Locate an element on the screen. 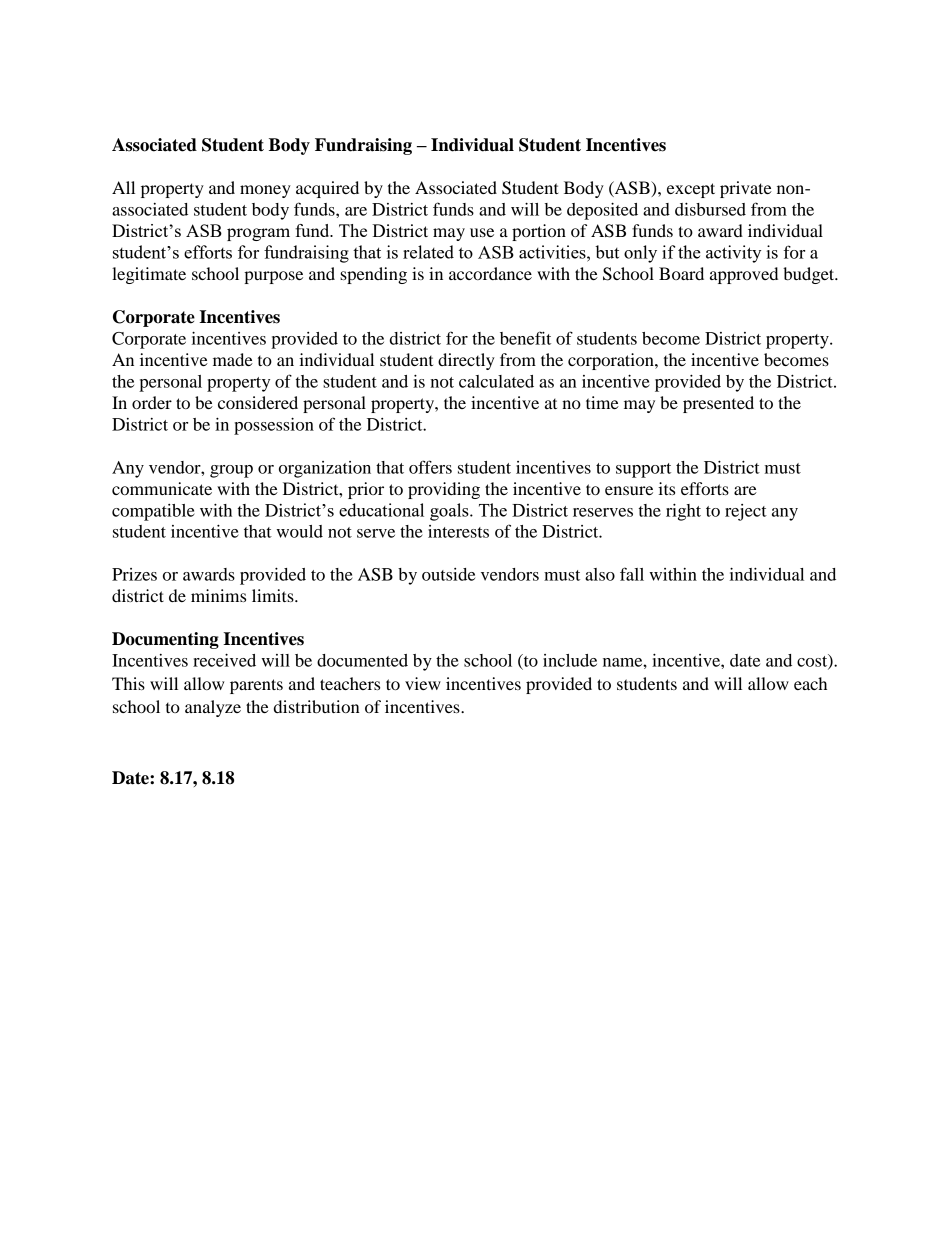  outside is located at coordinates (448, 574).
